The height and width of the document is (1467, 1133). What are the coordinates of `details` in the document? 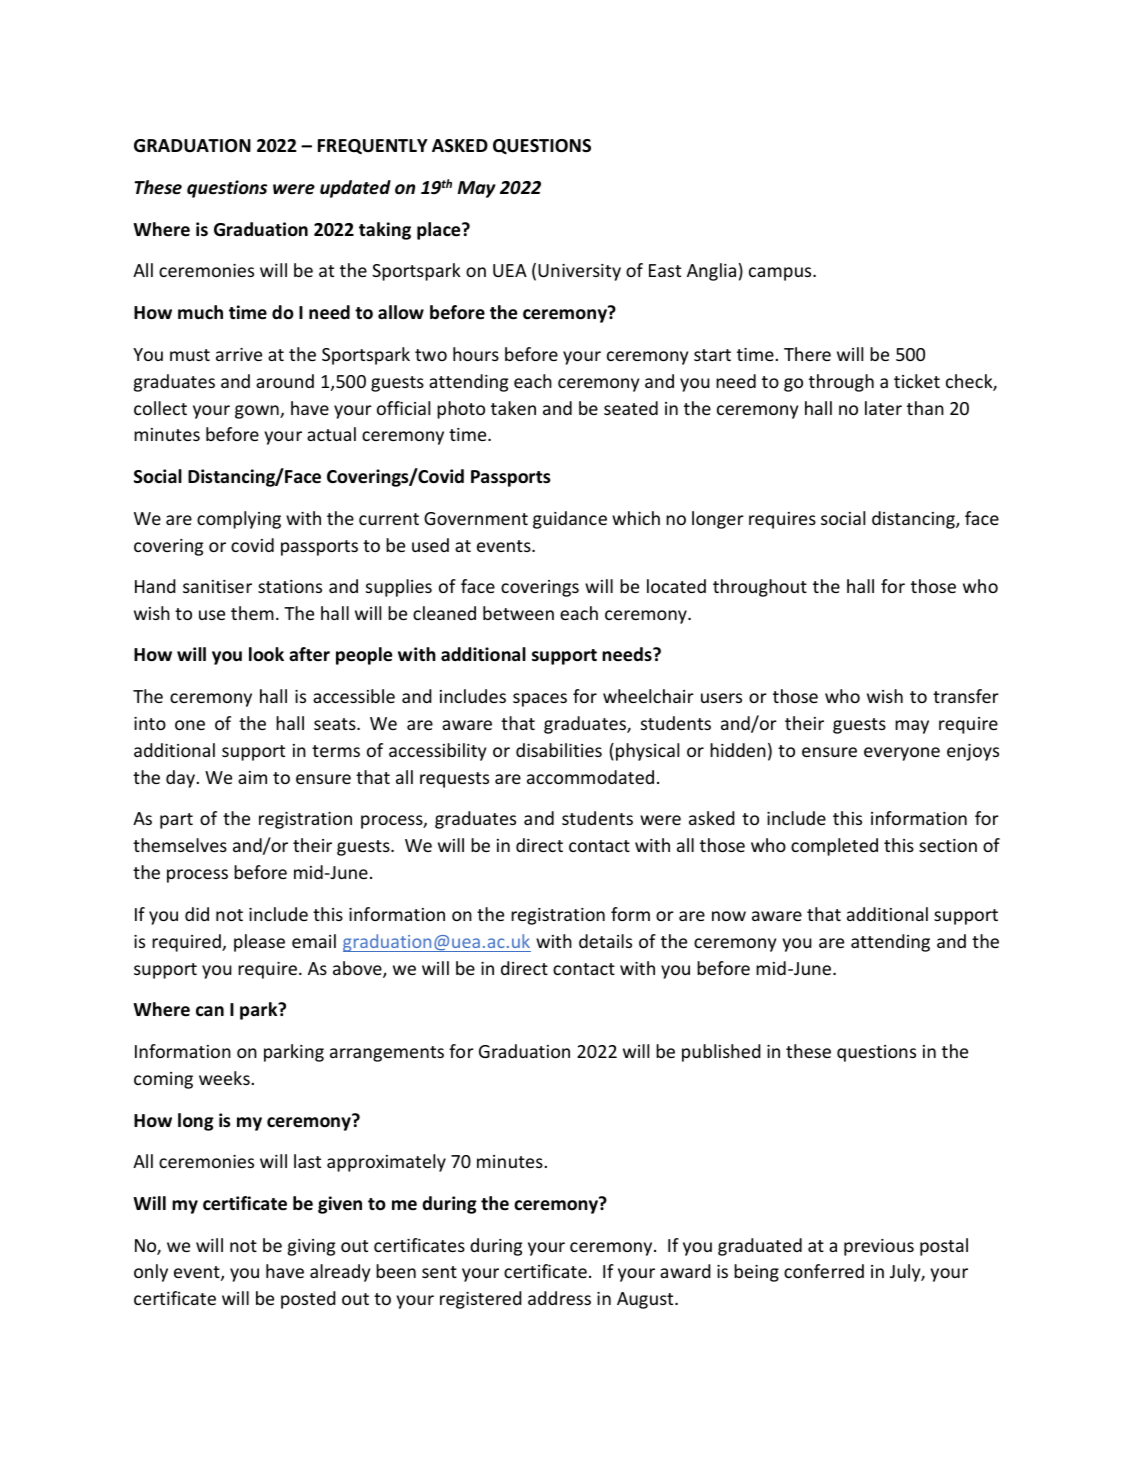 It's located at (605, 941).
